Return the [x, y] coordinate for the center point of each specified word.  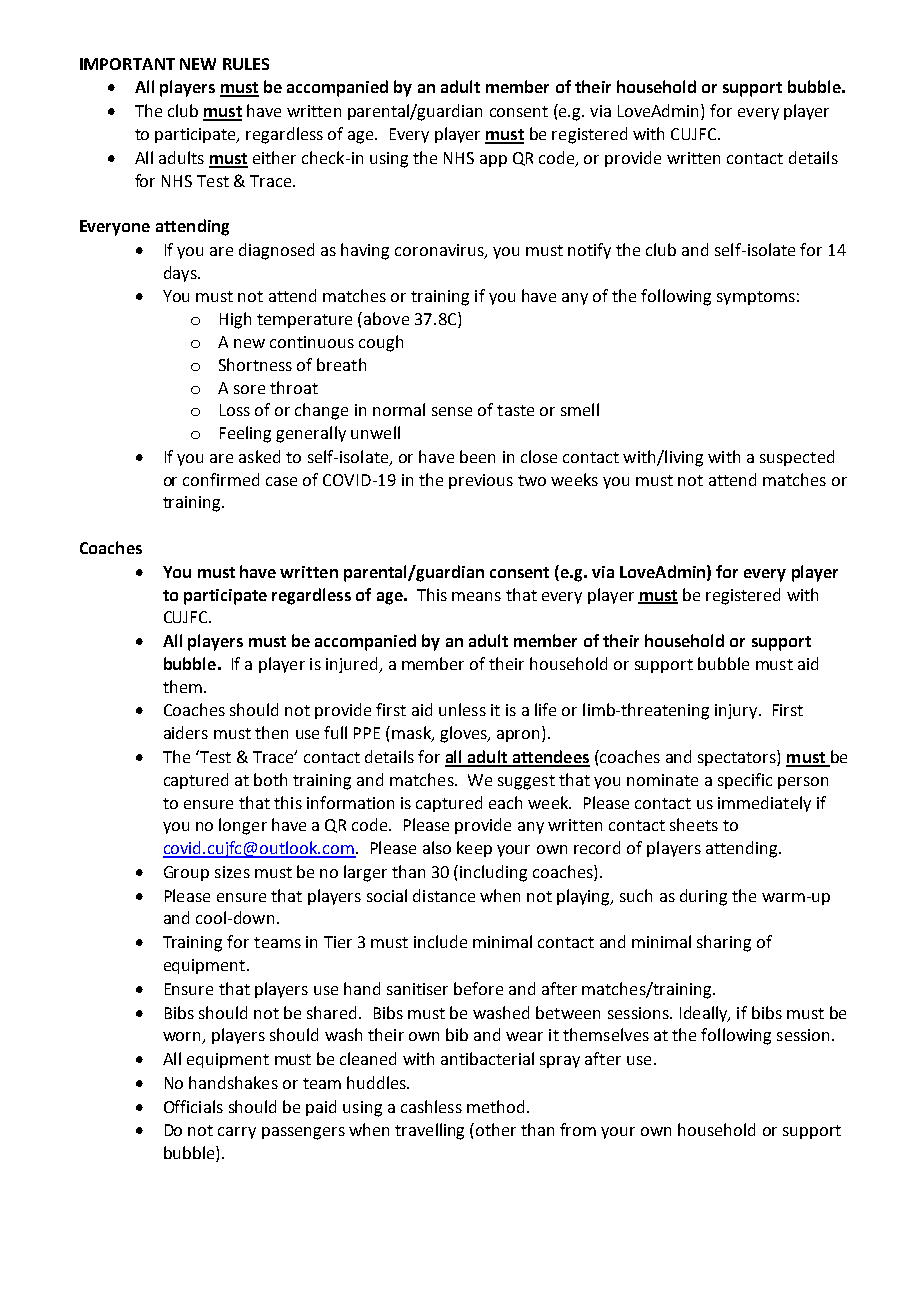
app [493, 161]
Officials [193, 1106]
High [235, 320]
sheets [694, 824]
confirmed [221, 479]
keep [474, 849]
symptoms [756, 298]
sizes [232, 872]
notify [589, 251]
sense [452, 411]
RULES [246, 64]
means [476, 596]
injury [737, 711]
